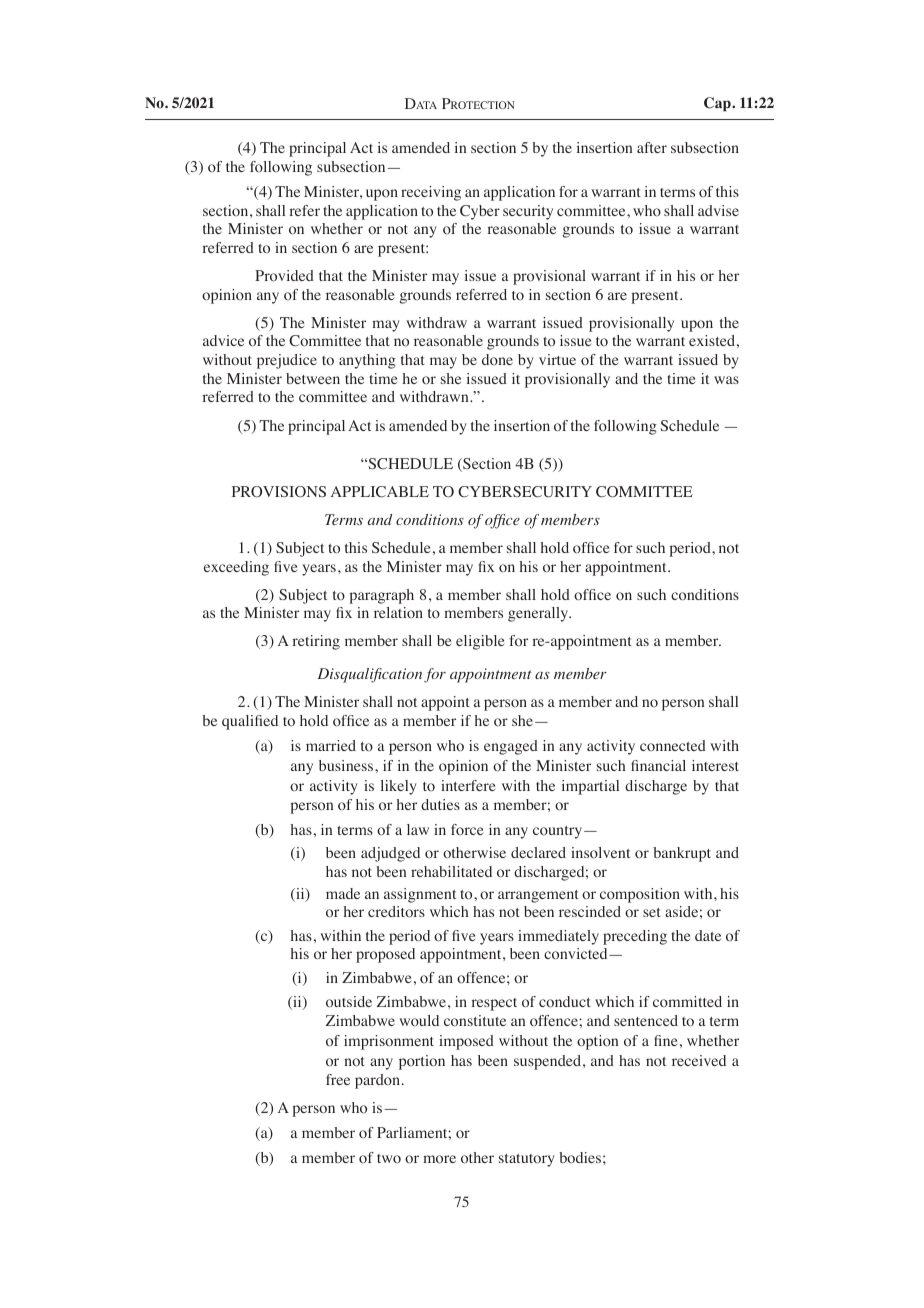 Image resolution: width=924 pixels, height=1308 pixels. What do you see at coordinates (726, 380) in the image?
I see `was` at bounding box center [726, 380].
